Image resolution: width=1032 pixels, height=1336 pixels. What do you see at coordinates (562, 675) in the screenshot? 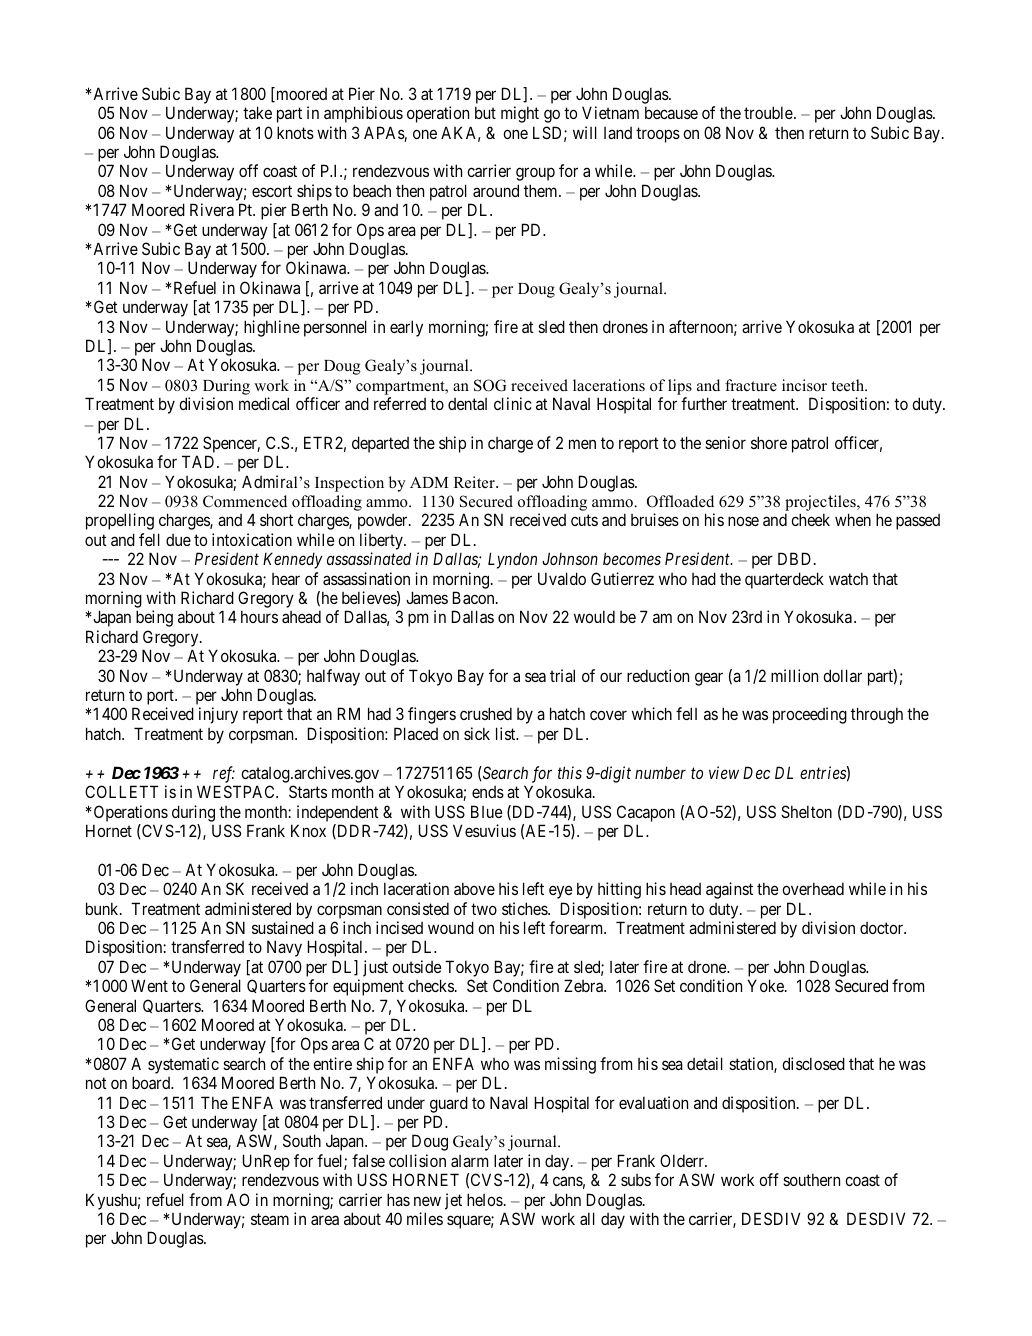
I see `trial` at bounding box center [562, 675].
